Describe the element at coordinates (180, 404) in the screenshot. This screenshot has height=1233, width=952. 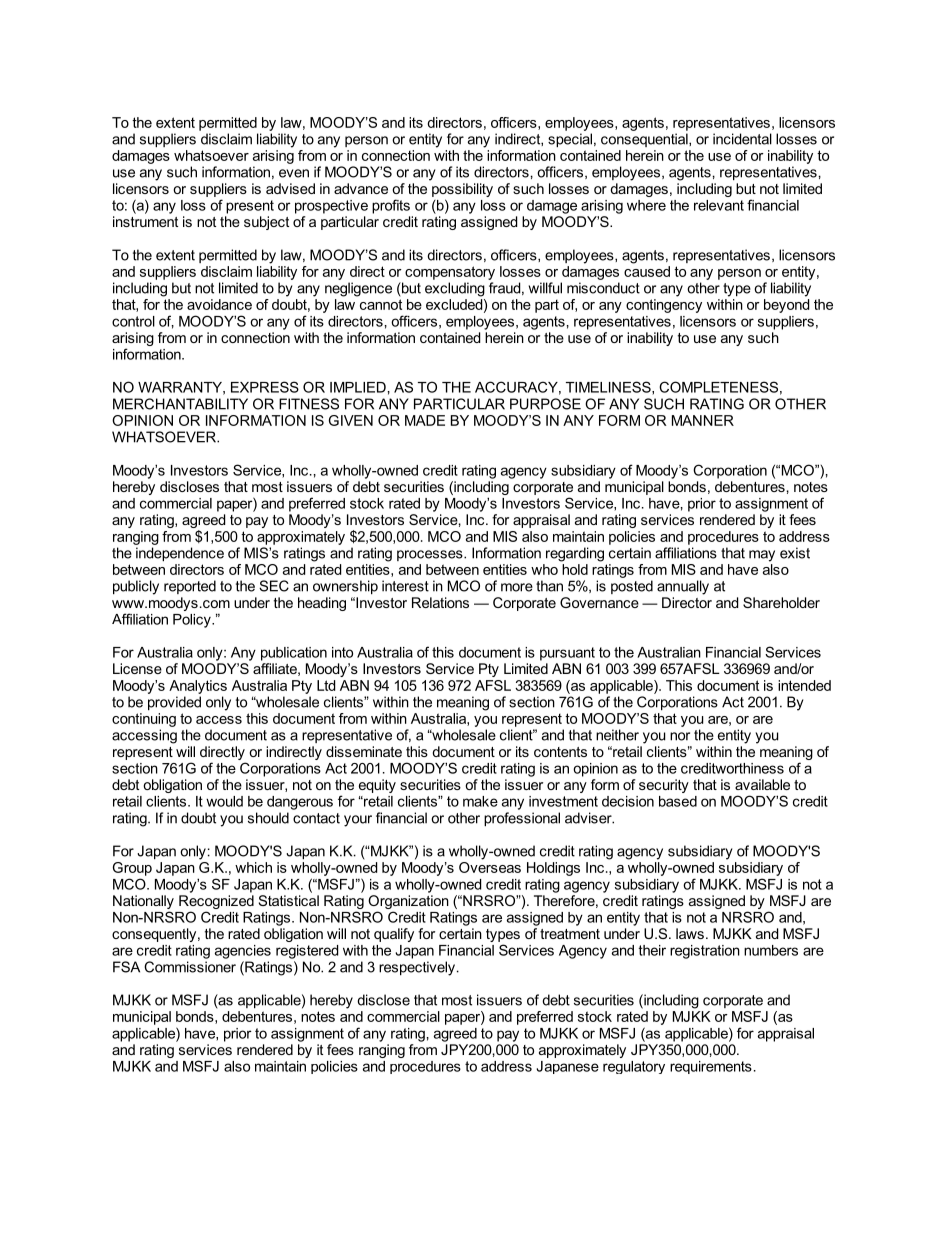
I see `MERCHANTABILITY` at that location.
